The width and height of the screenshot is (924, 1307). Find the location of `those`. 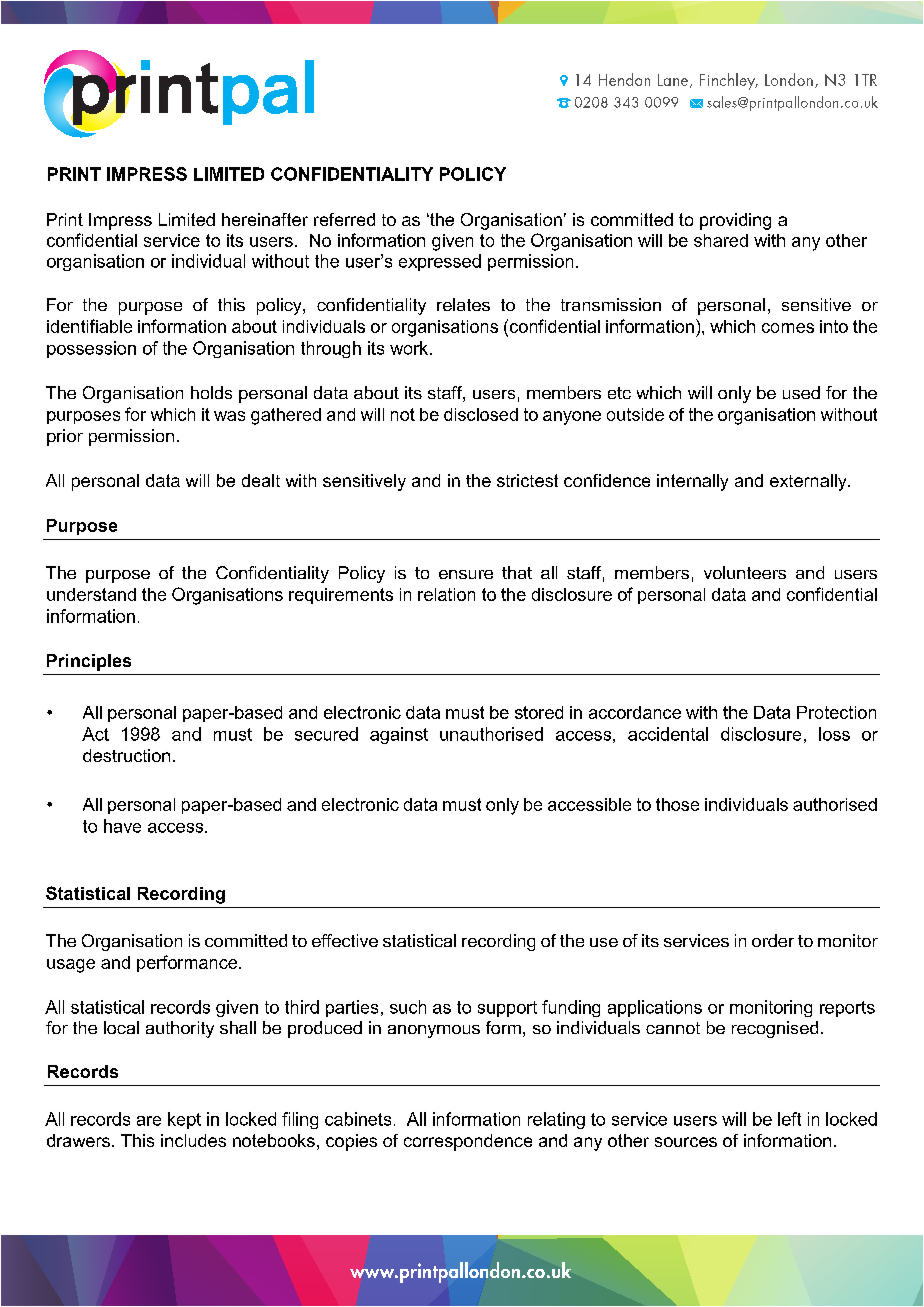

those is located at coordinates (677, 804).
